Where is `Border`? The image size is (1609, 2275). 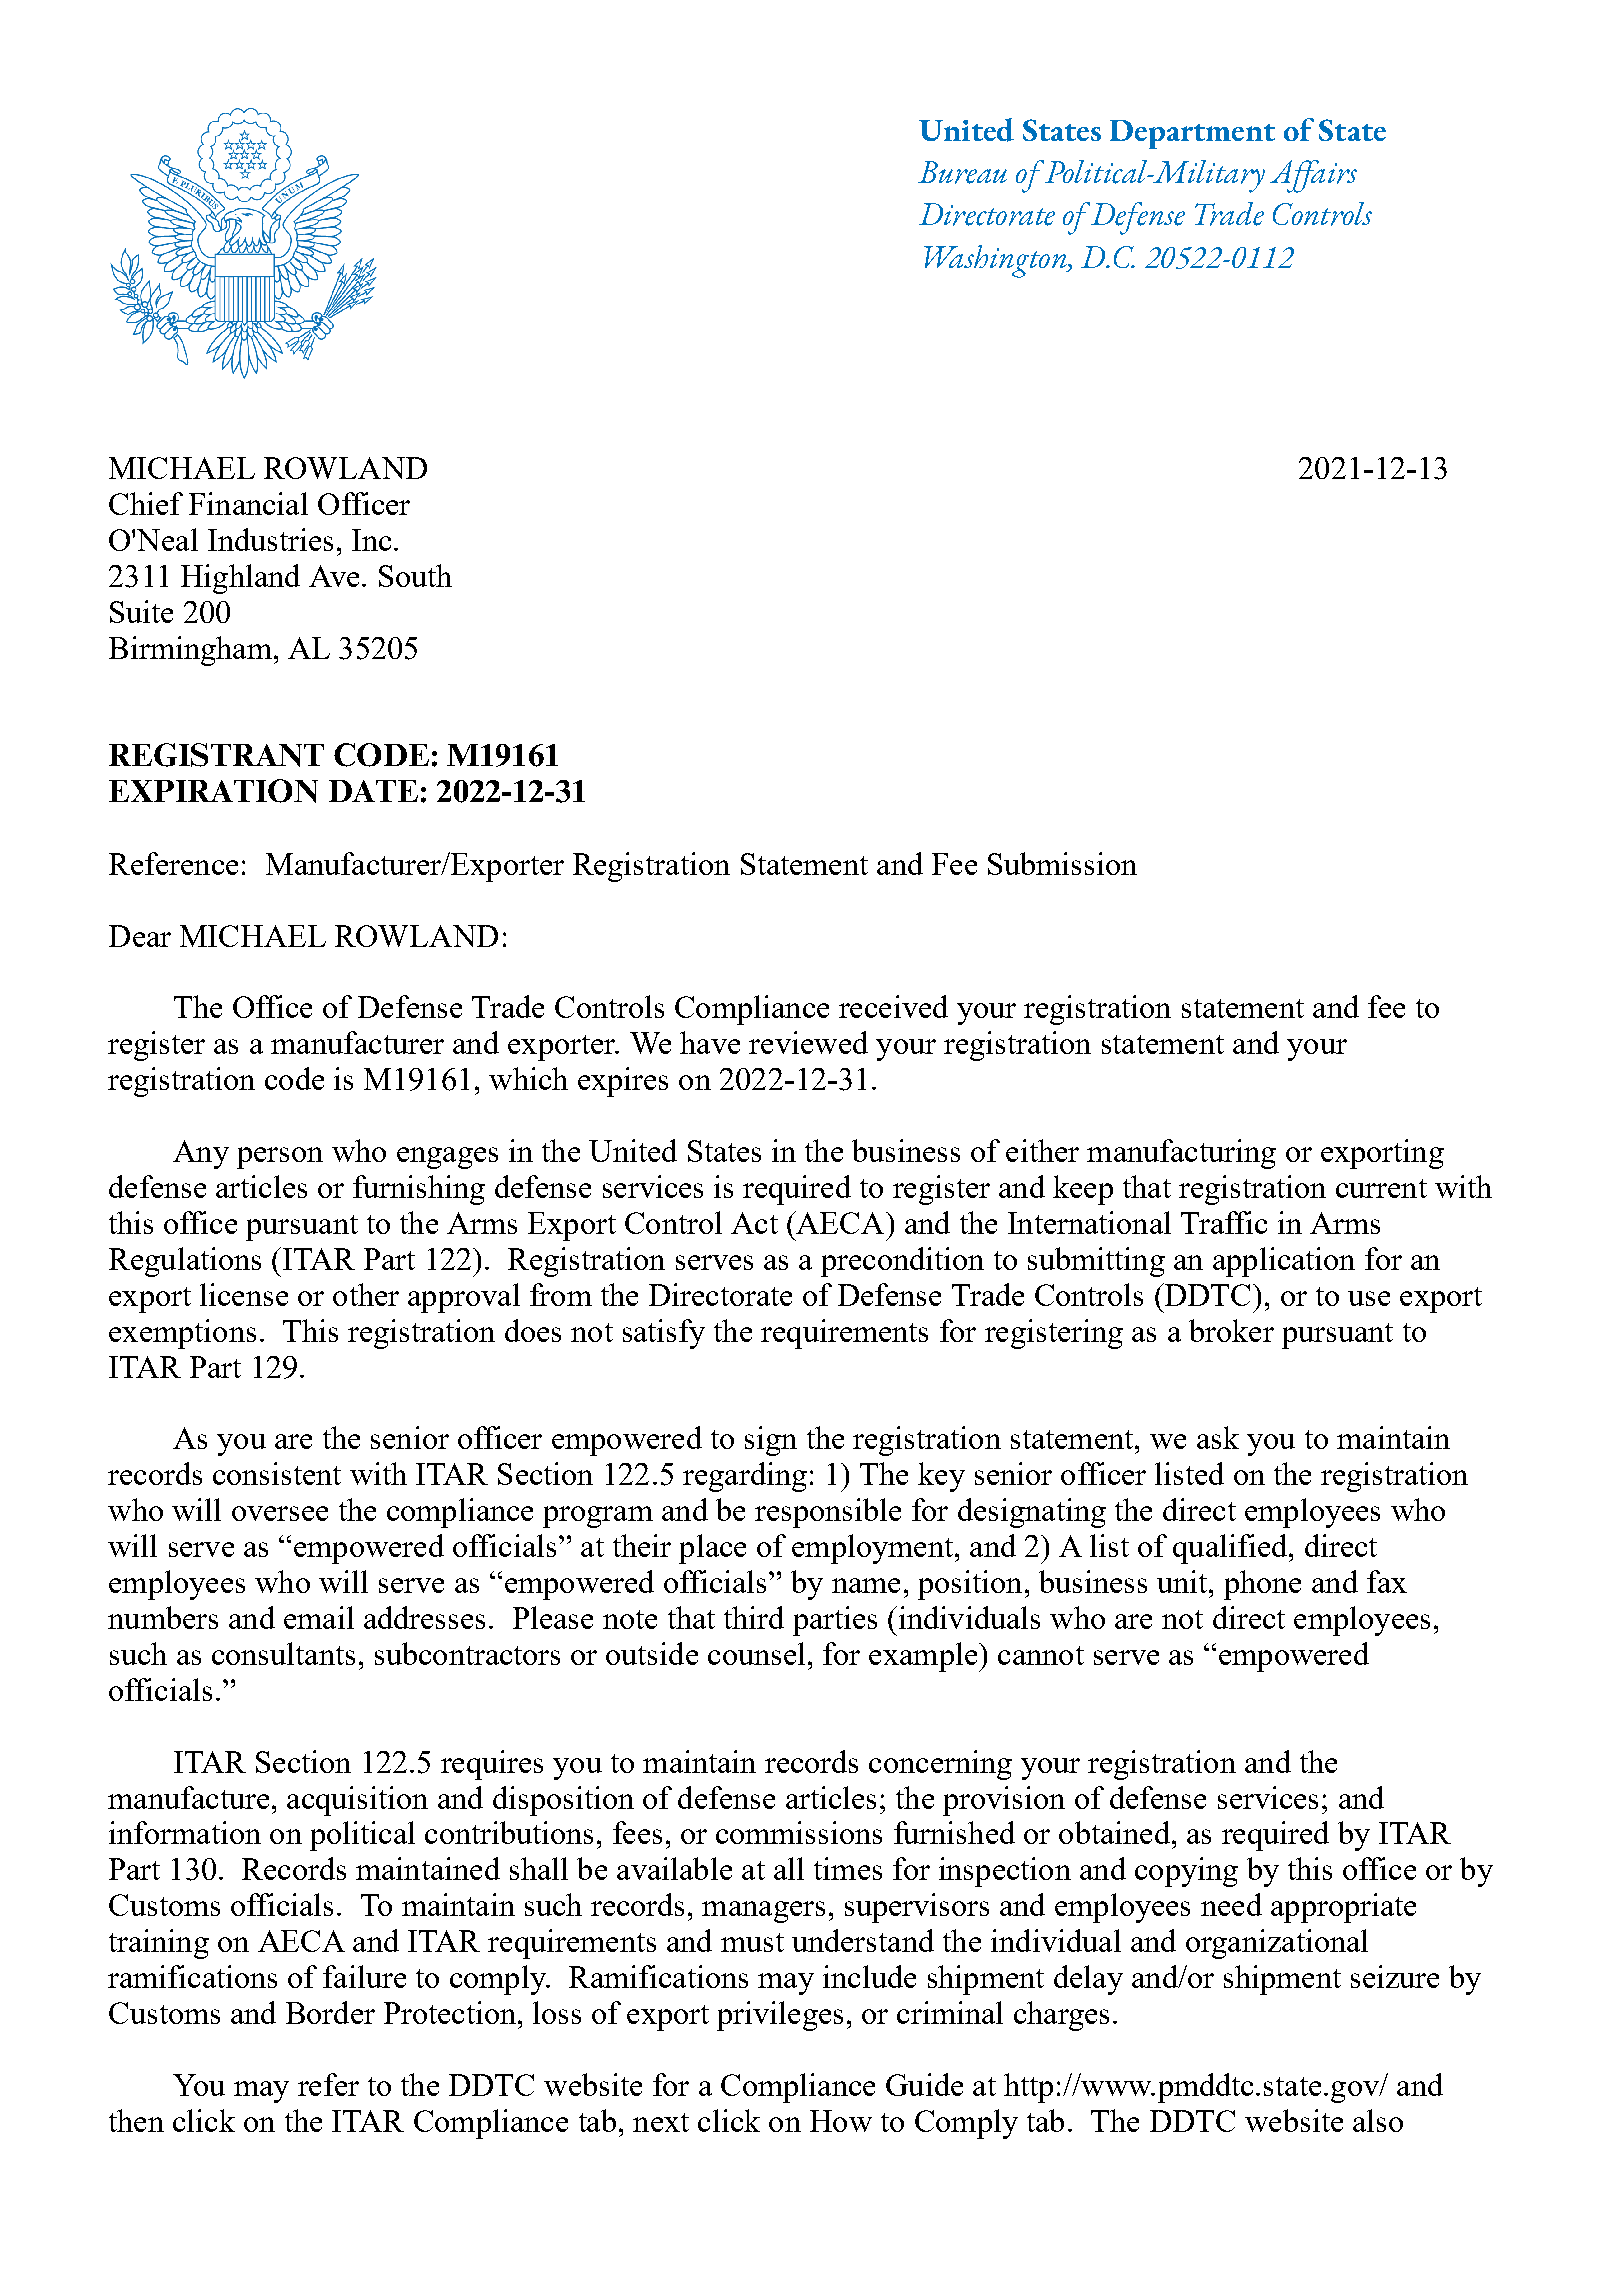
Border is located at coordinates (330, 2012).
